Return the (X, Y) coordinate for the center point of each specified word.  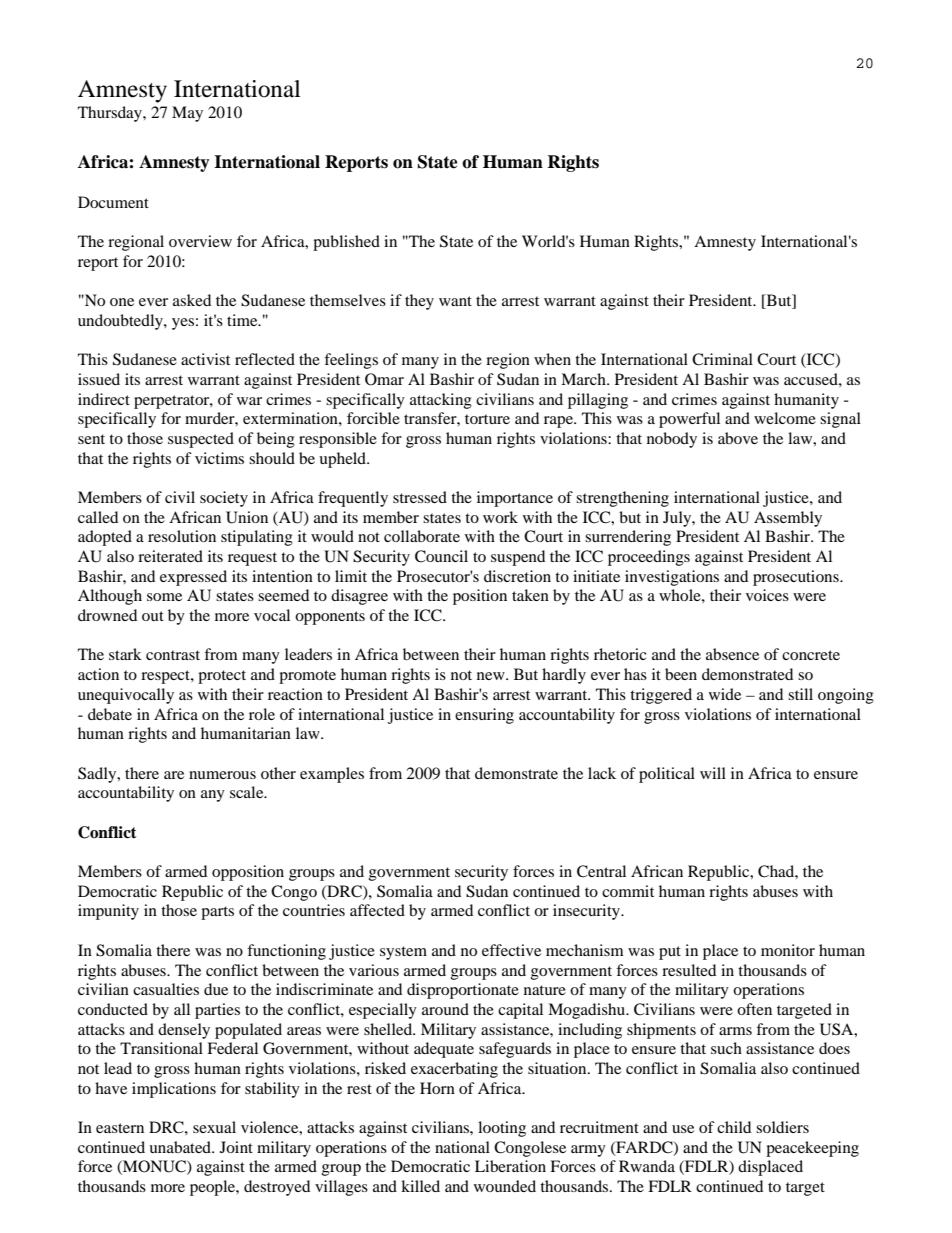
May (187, 114)
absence (732, 654)
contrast (173, 655)
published (346, 243)
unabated (181, 1147)
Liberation (510, 1166)
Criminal (722, 359)
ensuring (484, 716)
